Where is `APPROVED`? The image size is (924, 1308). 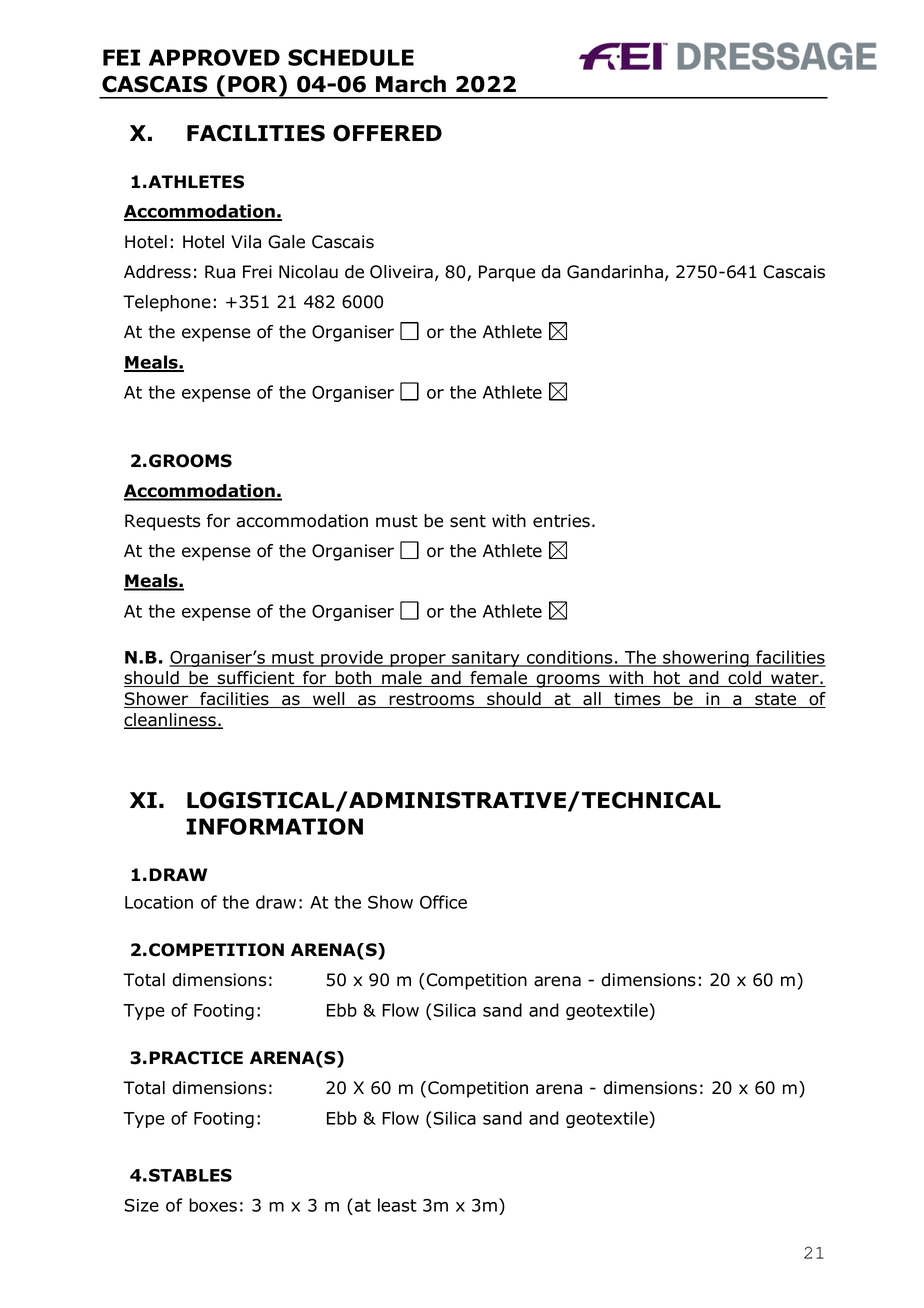
APPROVED is located at coordinates (214, 57).
